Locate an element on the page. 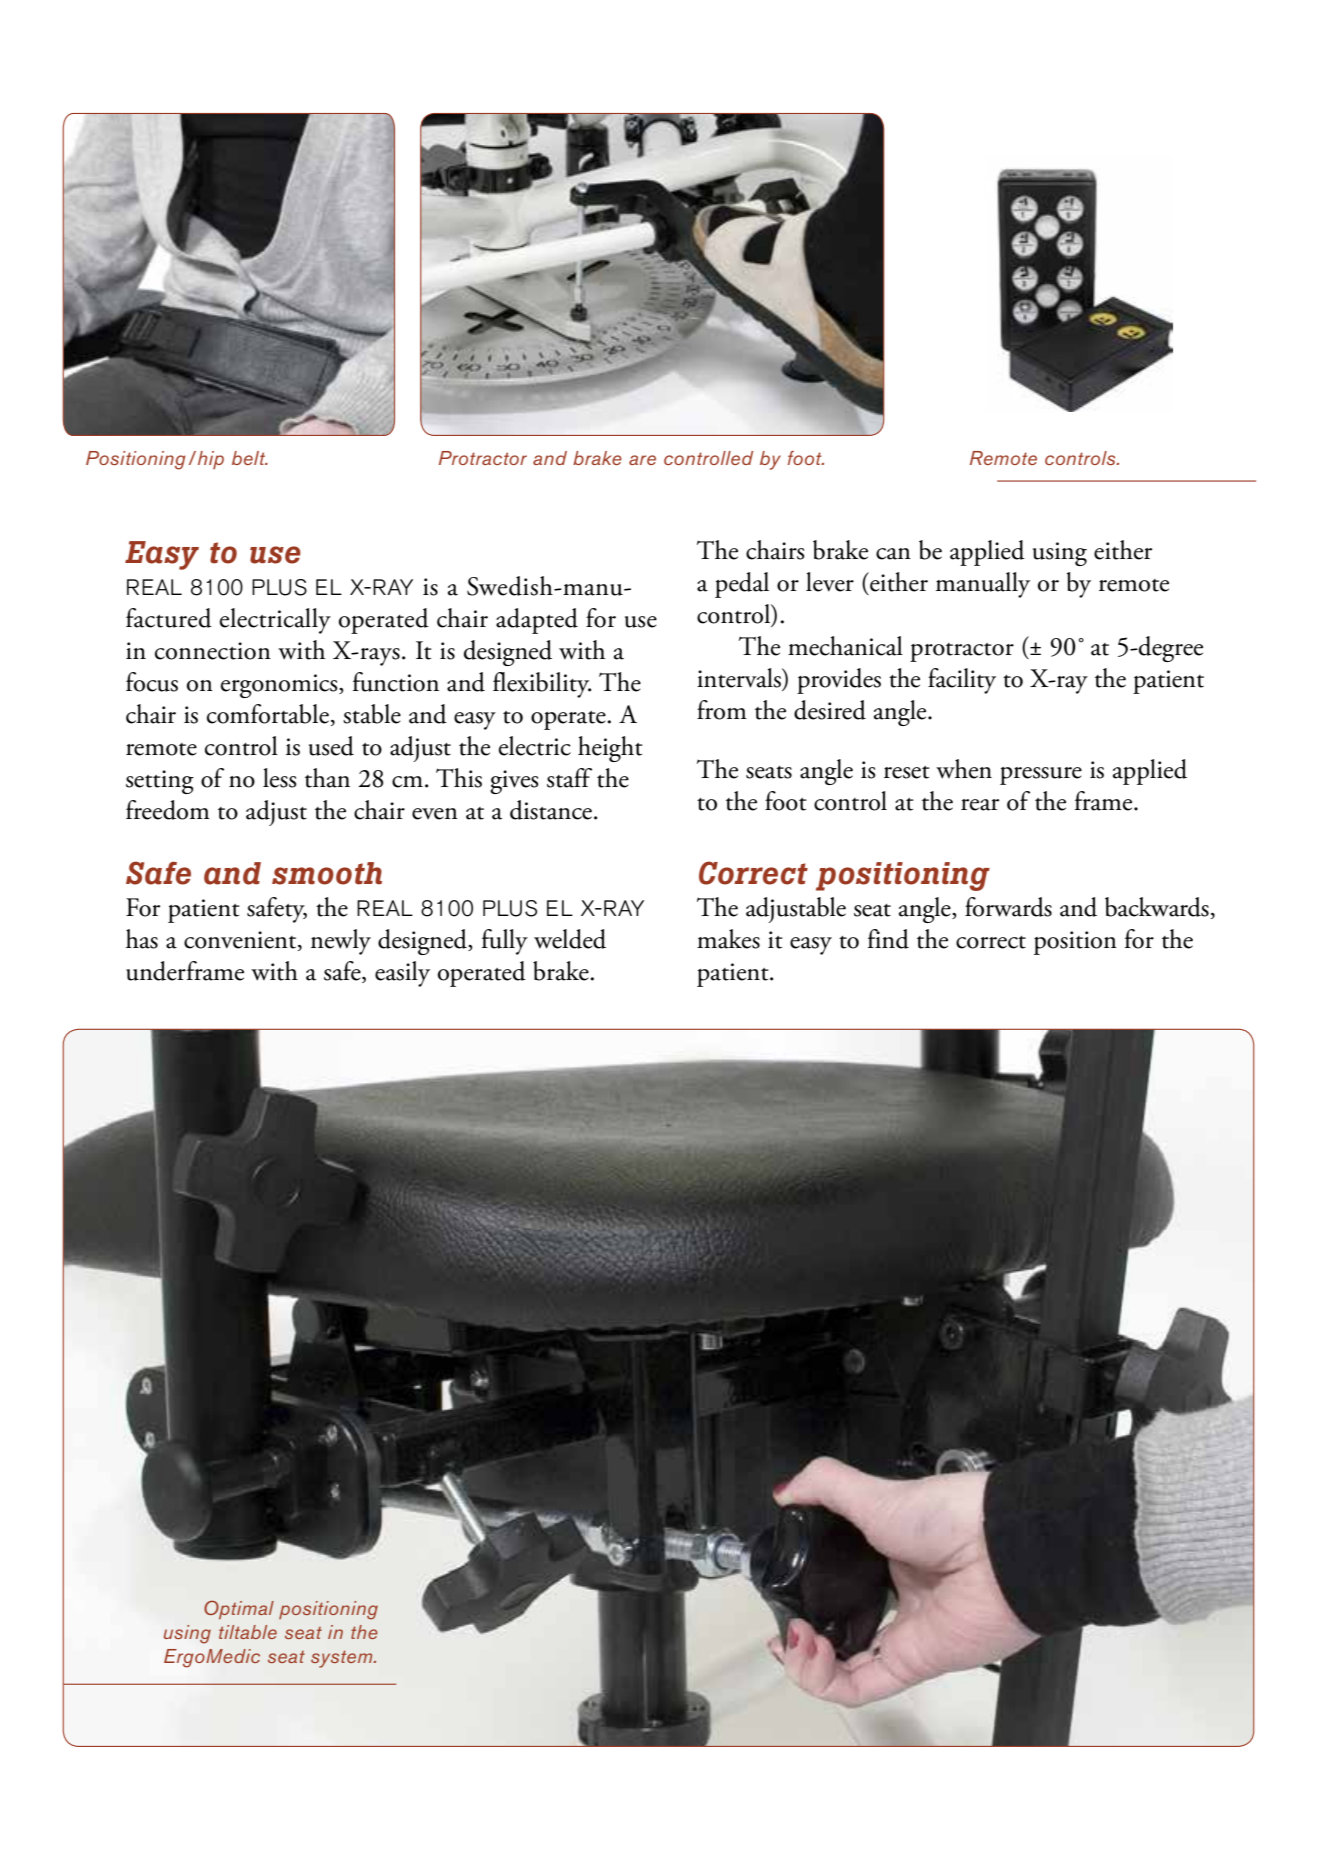 This document has width=1317, height=1863. forwards is located at coordinates (1008, 907).
